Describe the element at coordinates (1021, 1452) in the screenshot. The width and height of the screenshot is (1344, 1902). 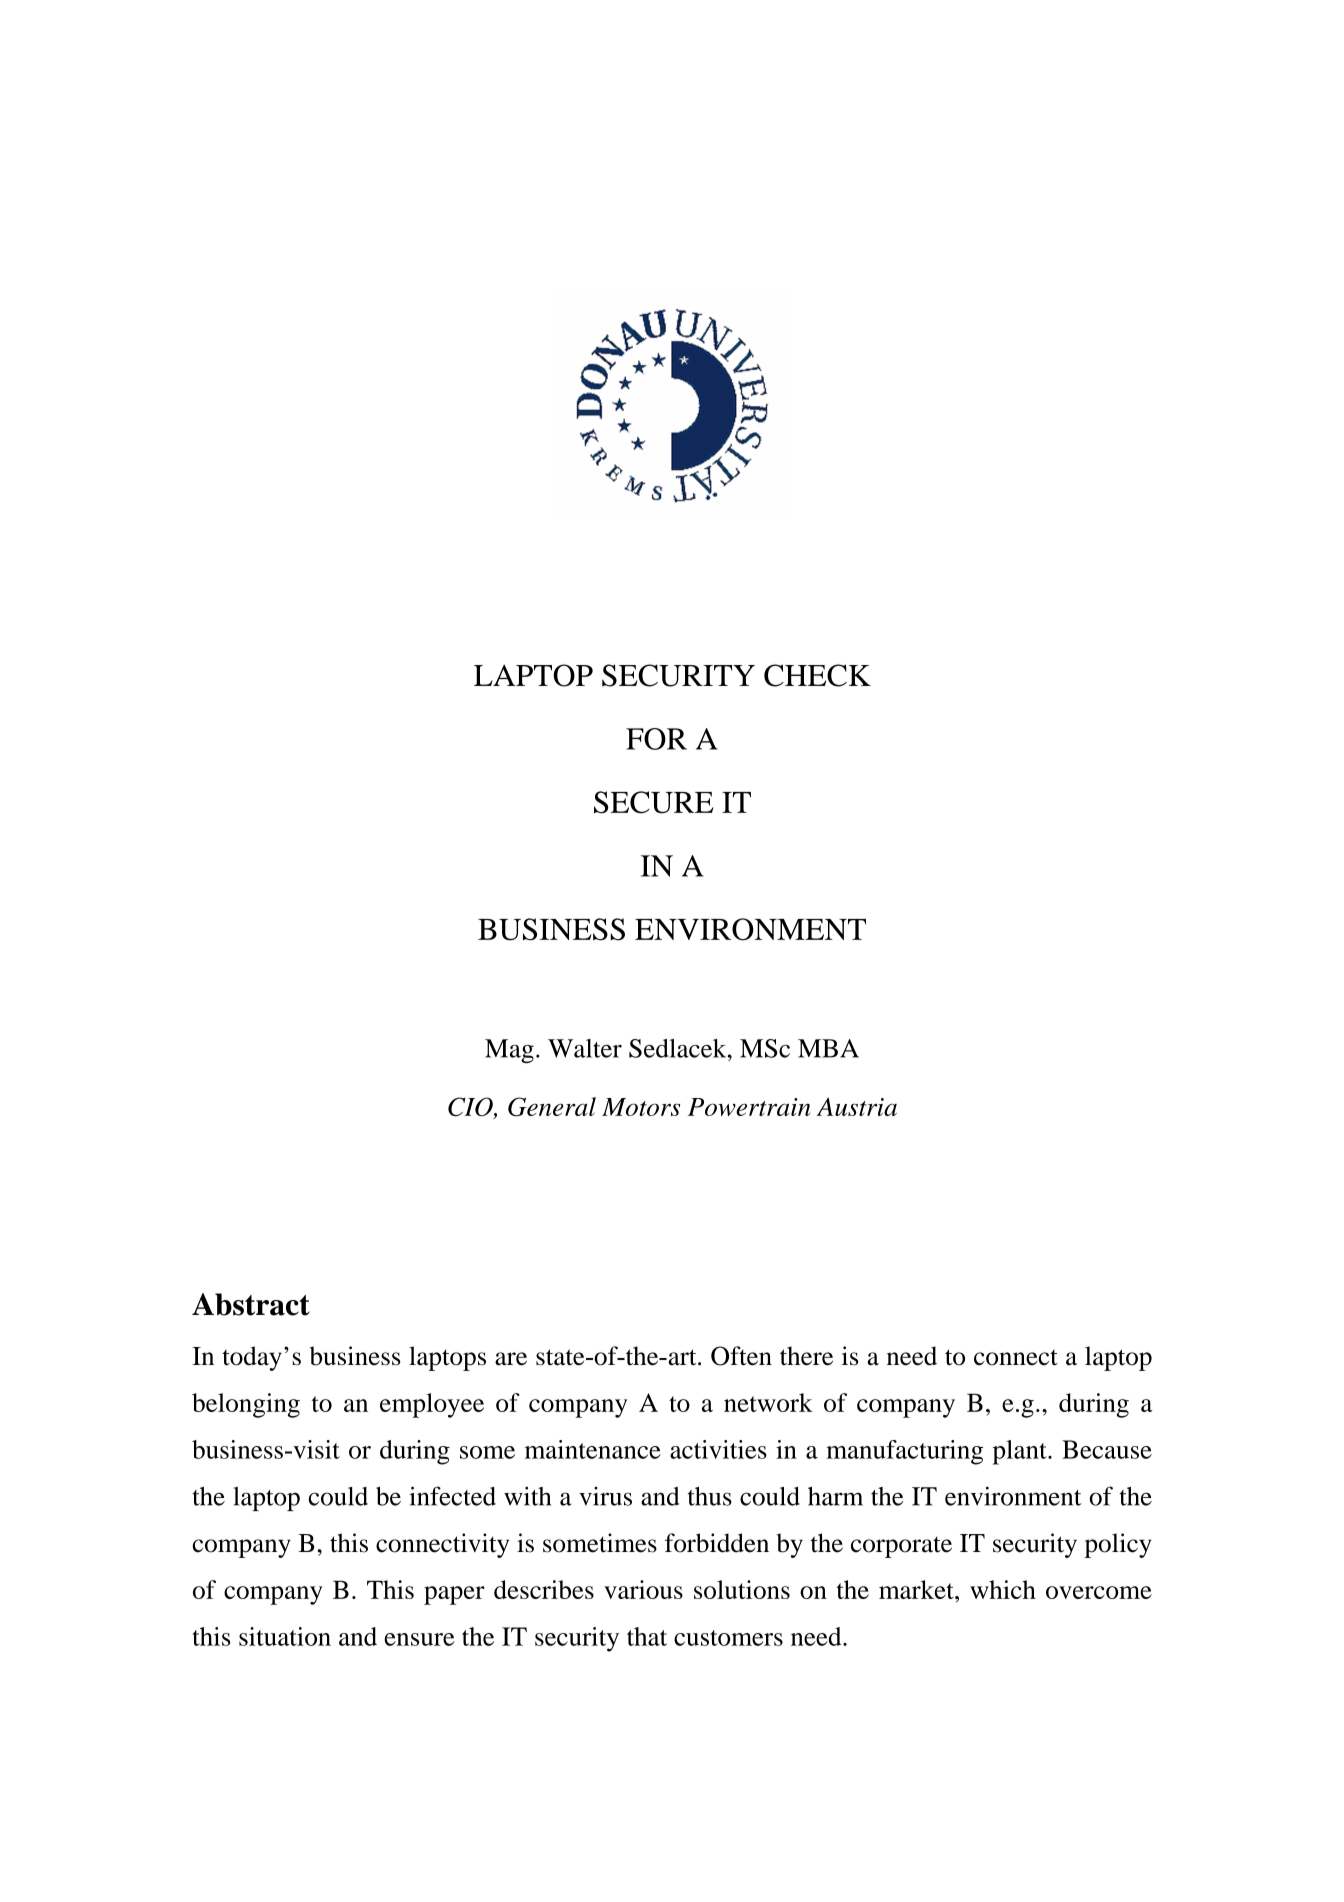
I see `plant` at that location.
